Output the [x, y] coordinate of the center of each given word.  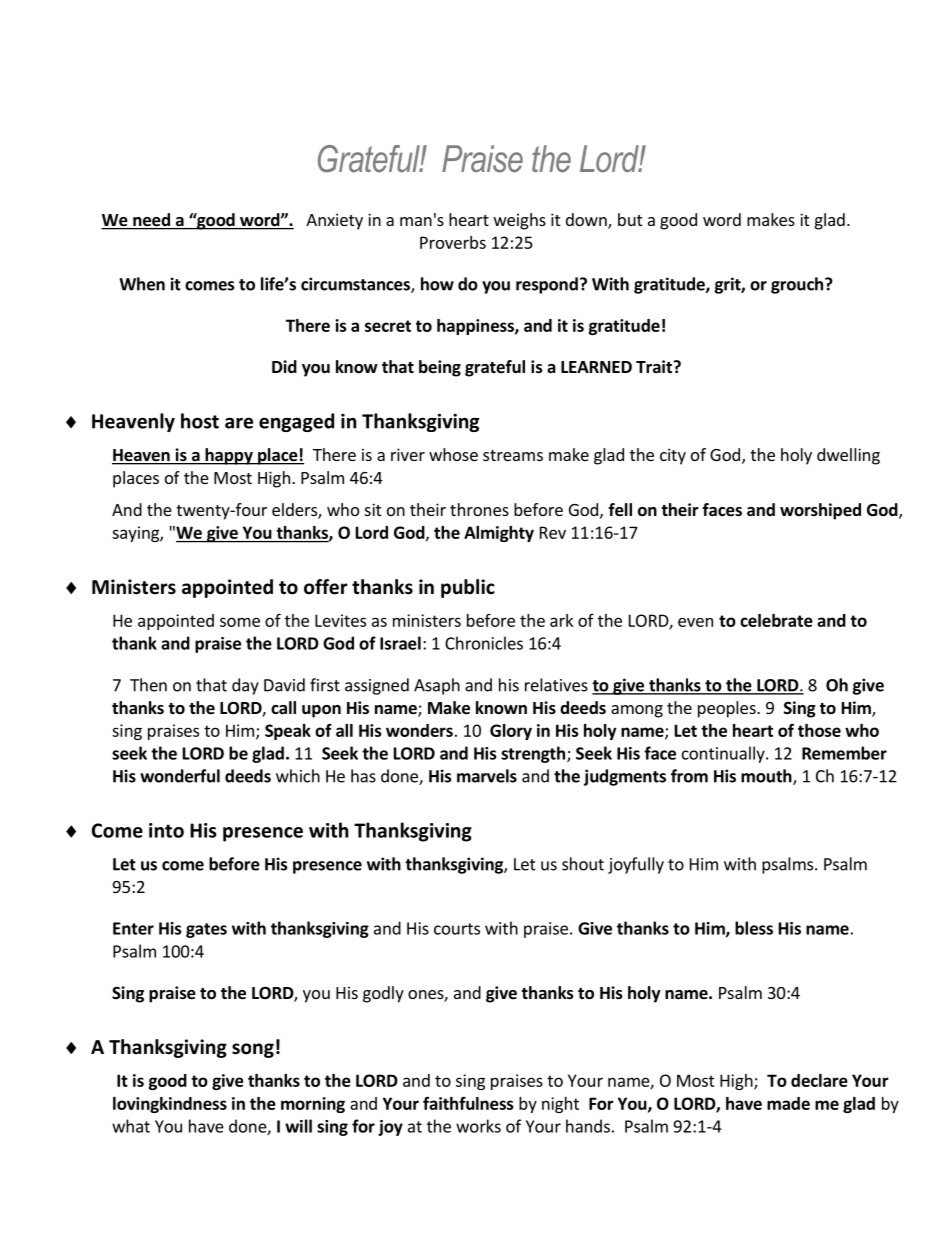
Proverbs [453, 242]
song [253, 1050]
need [151, 221]
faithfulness [468, 1103]
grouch [798, 285]
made [788, 1103]
